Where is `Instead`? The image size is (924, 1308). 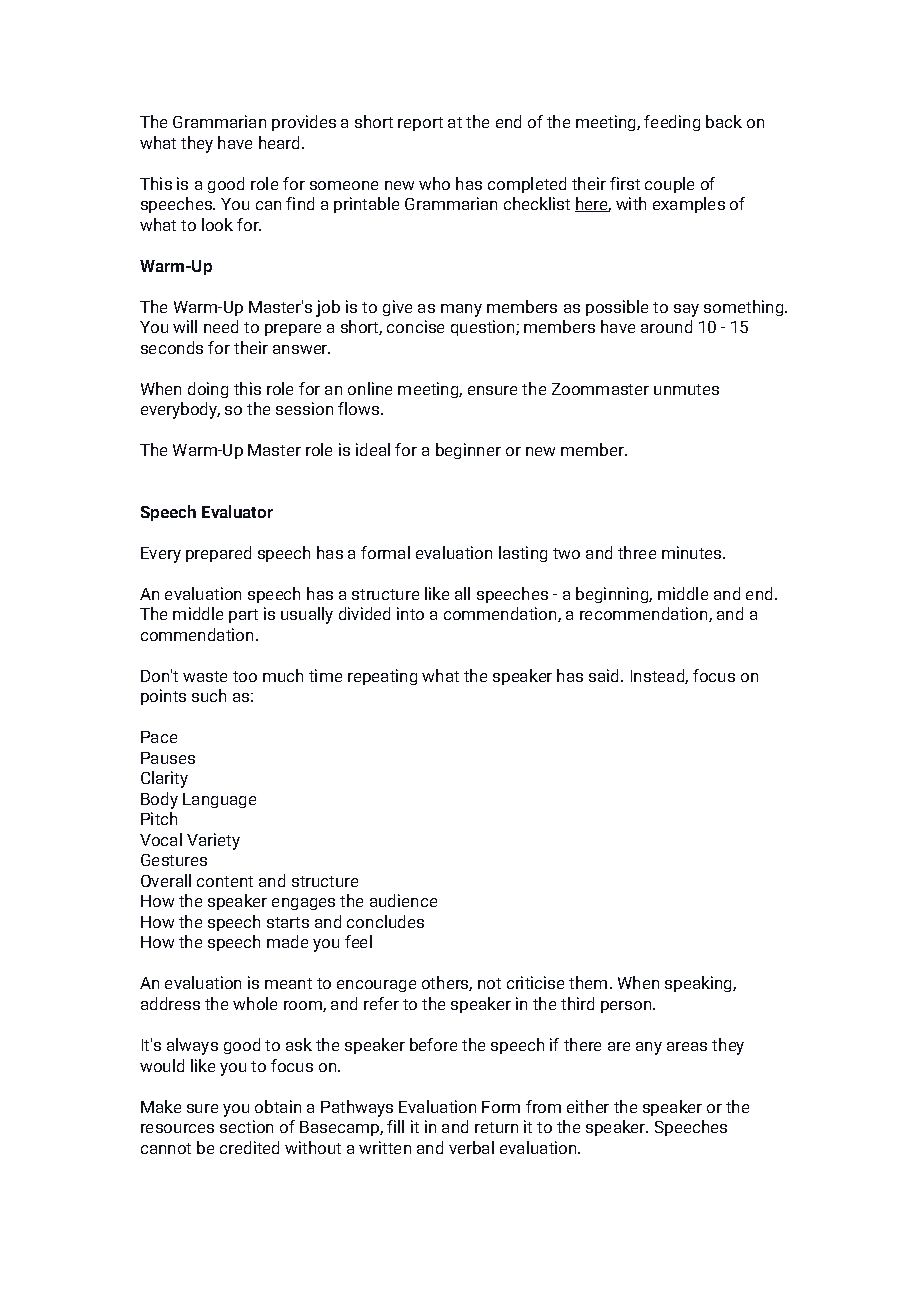 Instead is located at coordinates (658, 676).
